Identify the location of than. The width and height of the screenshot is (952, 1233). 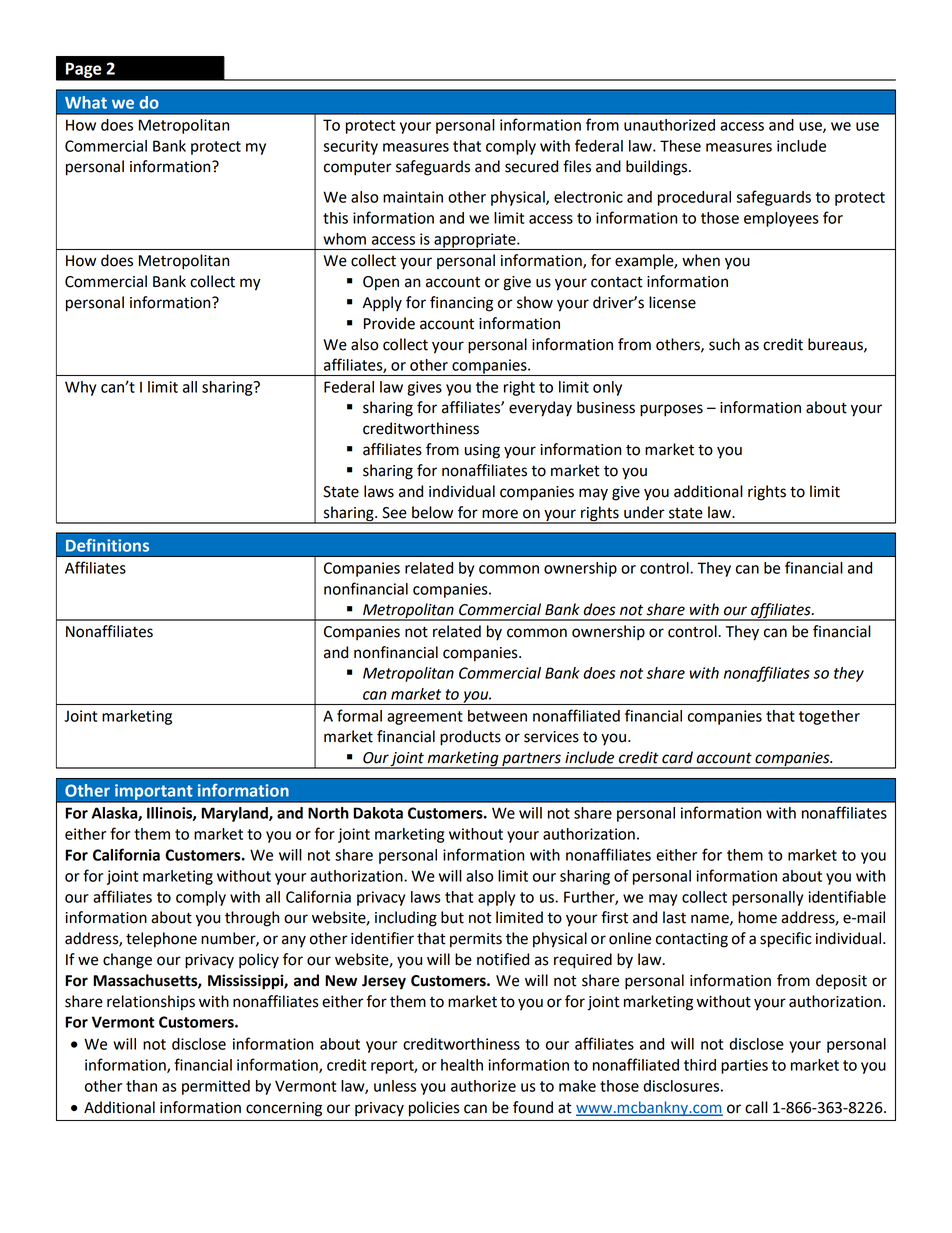
(141, 1086).
